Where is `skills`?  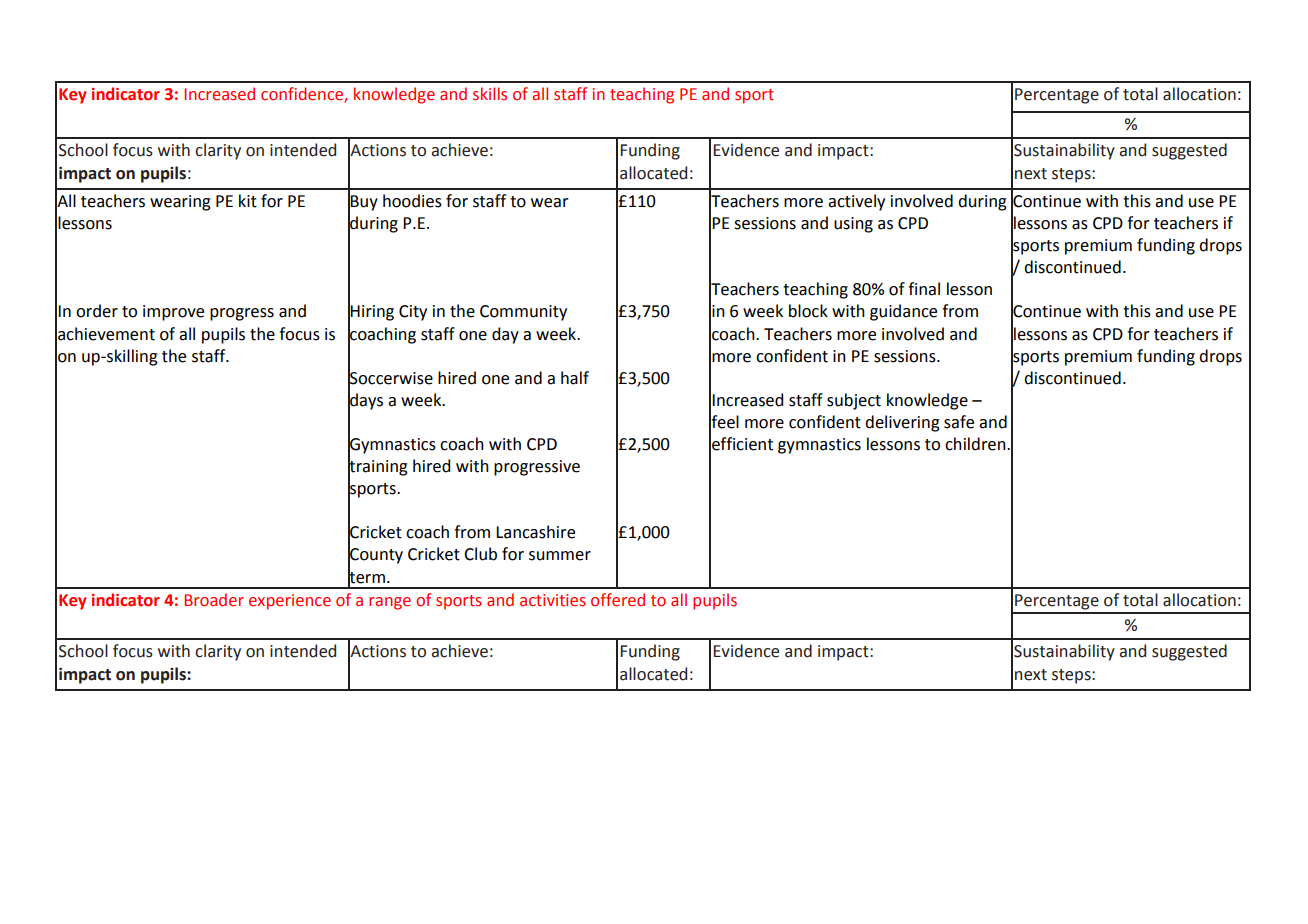
skills is located at coordinates (490, 94).
